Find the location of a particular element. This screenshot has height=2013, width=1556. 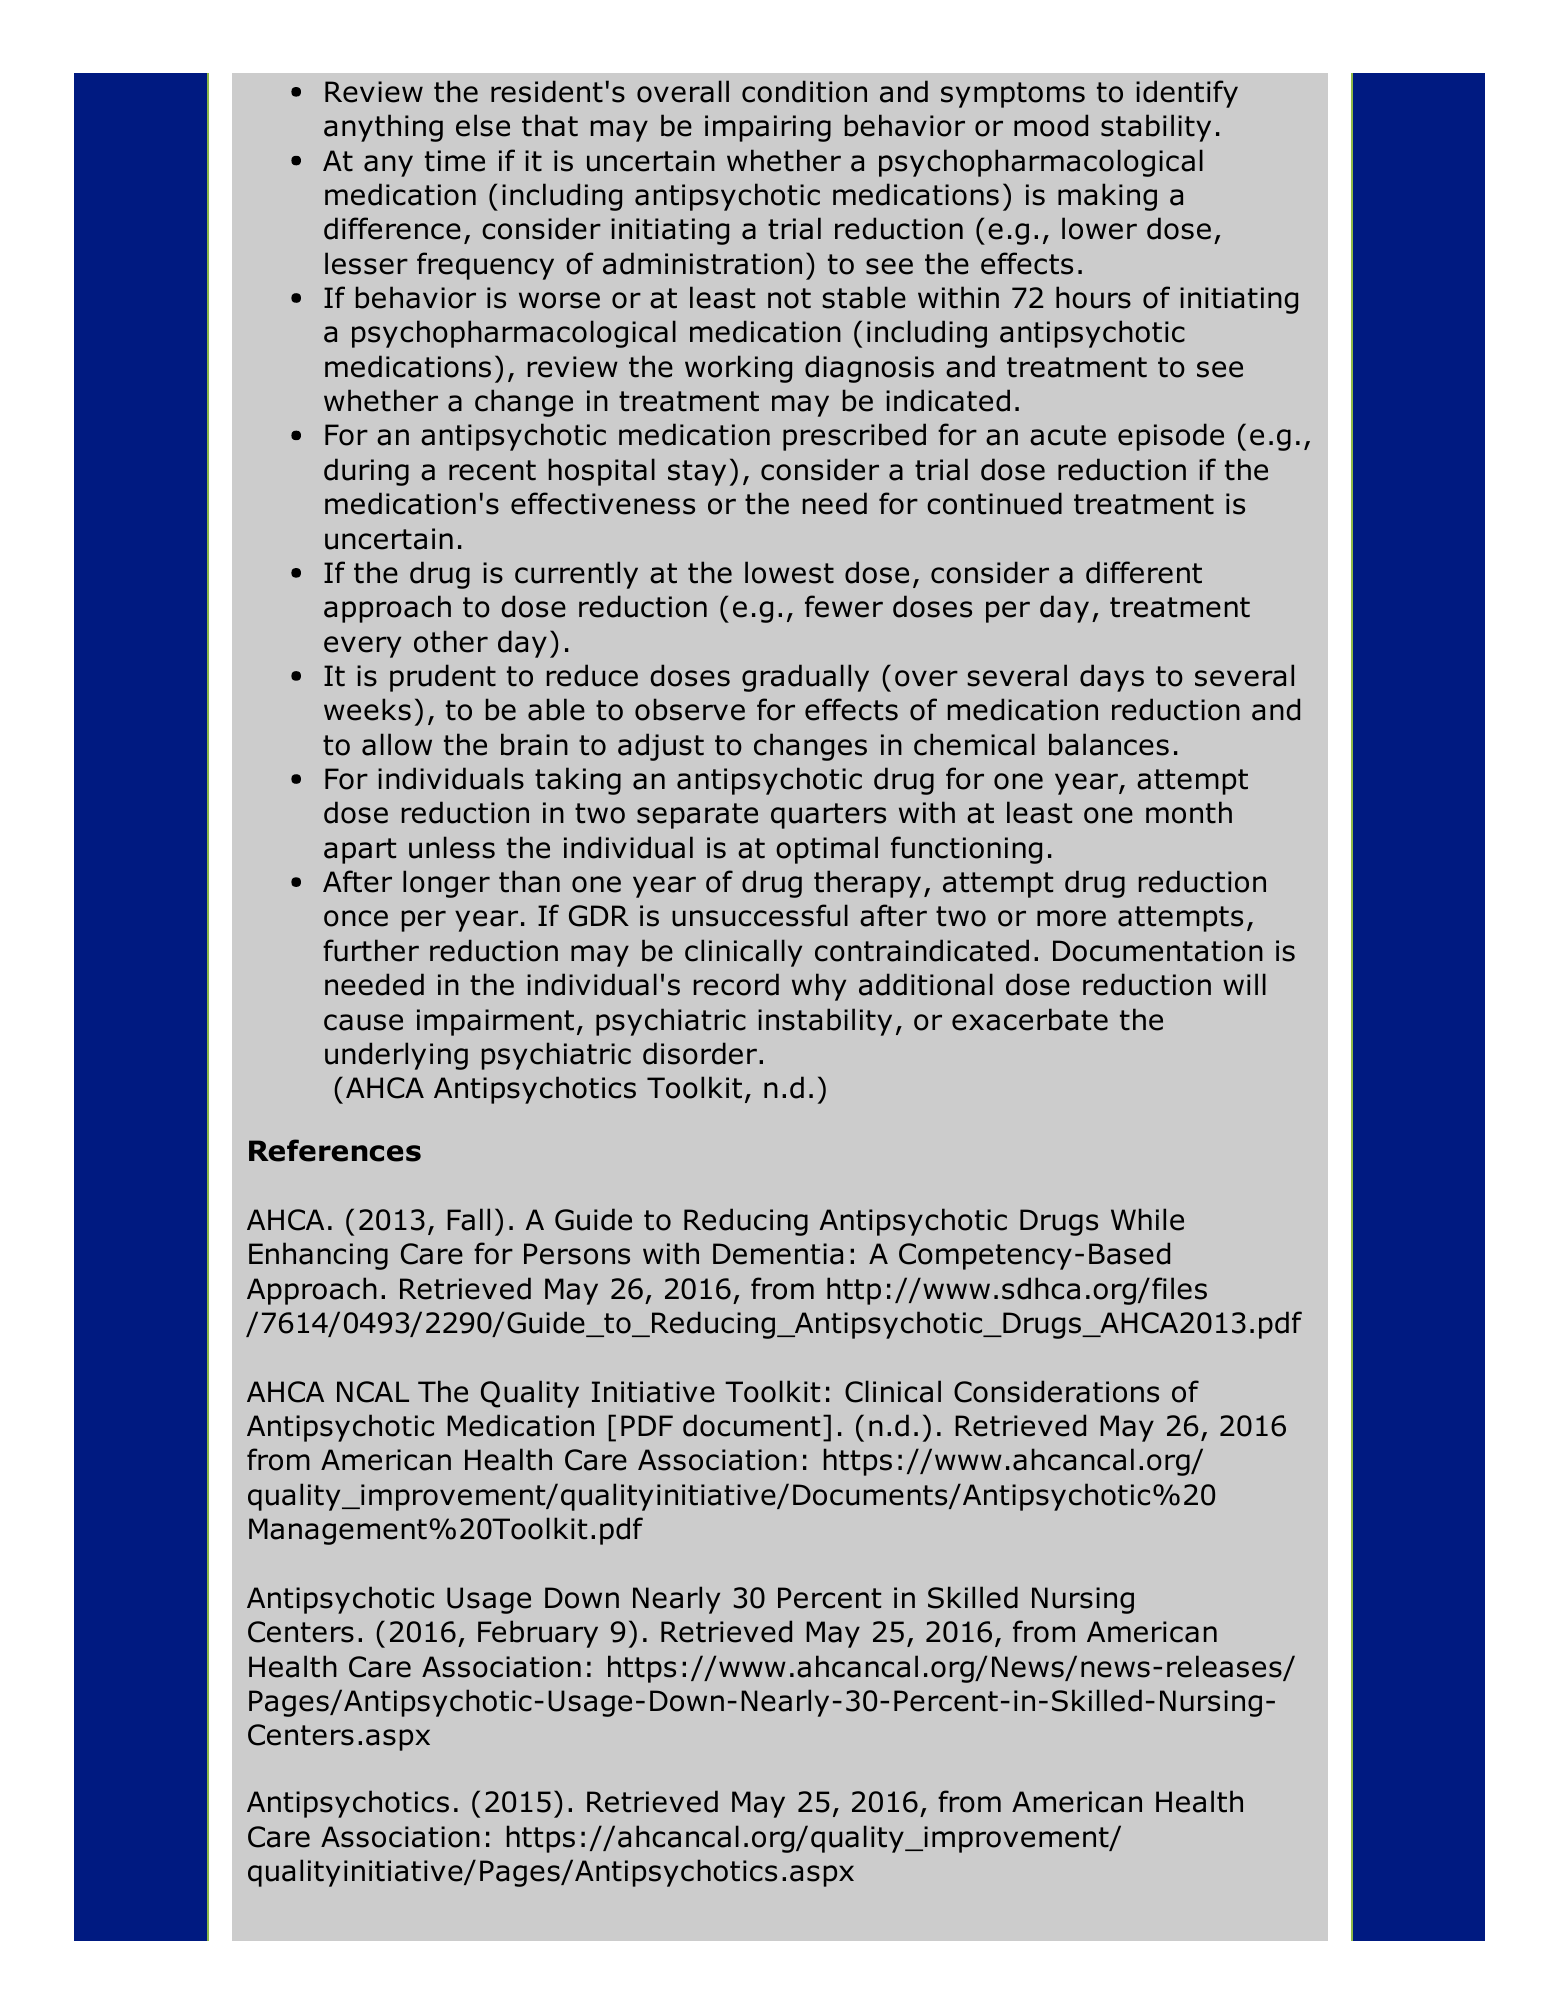

While is located at coordinates (1147, 1219).
